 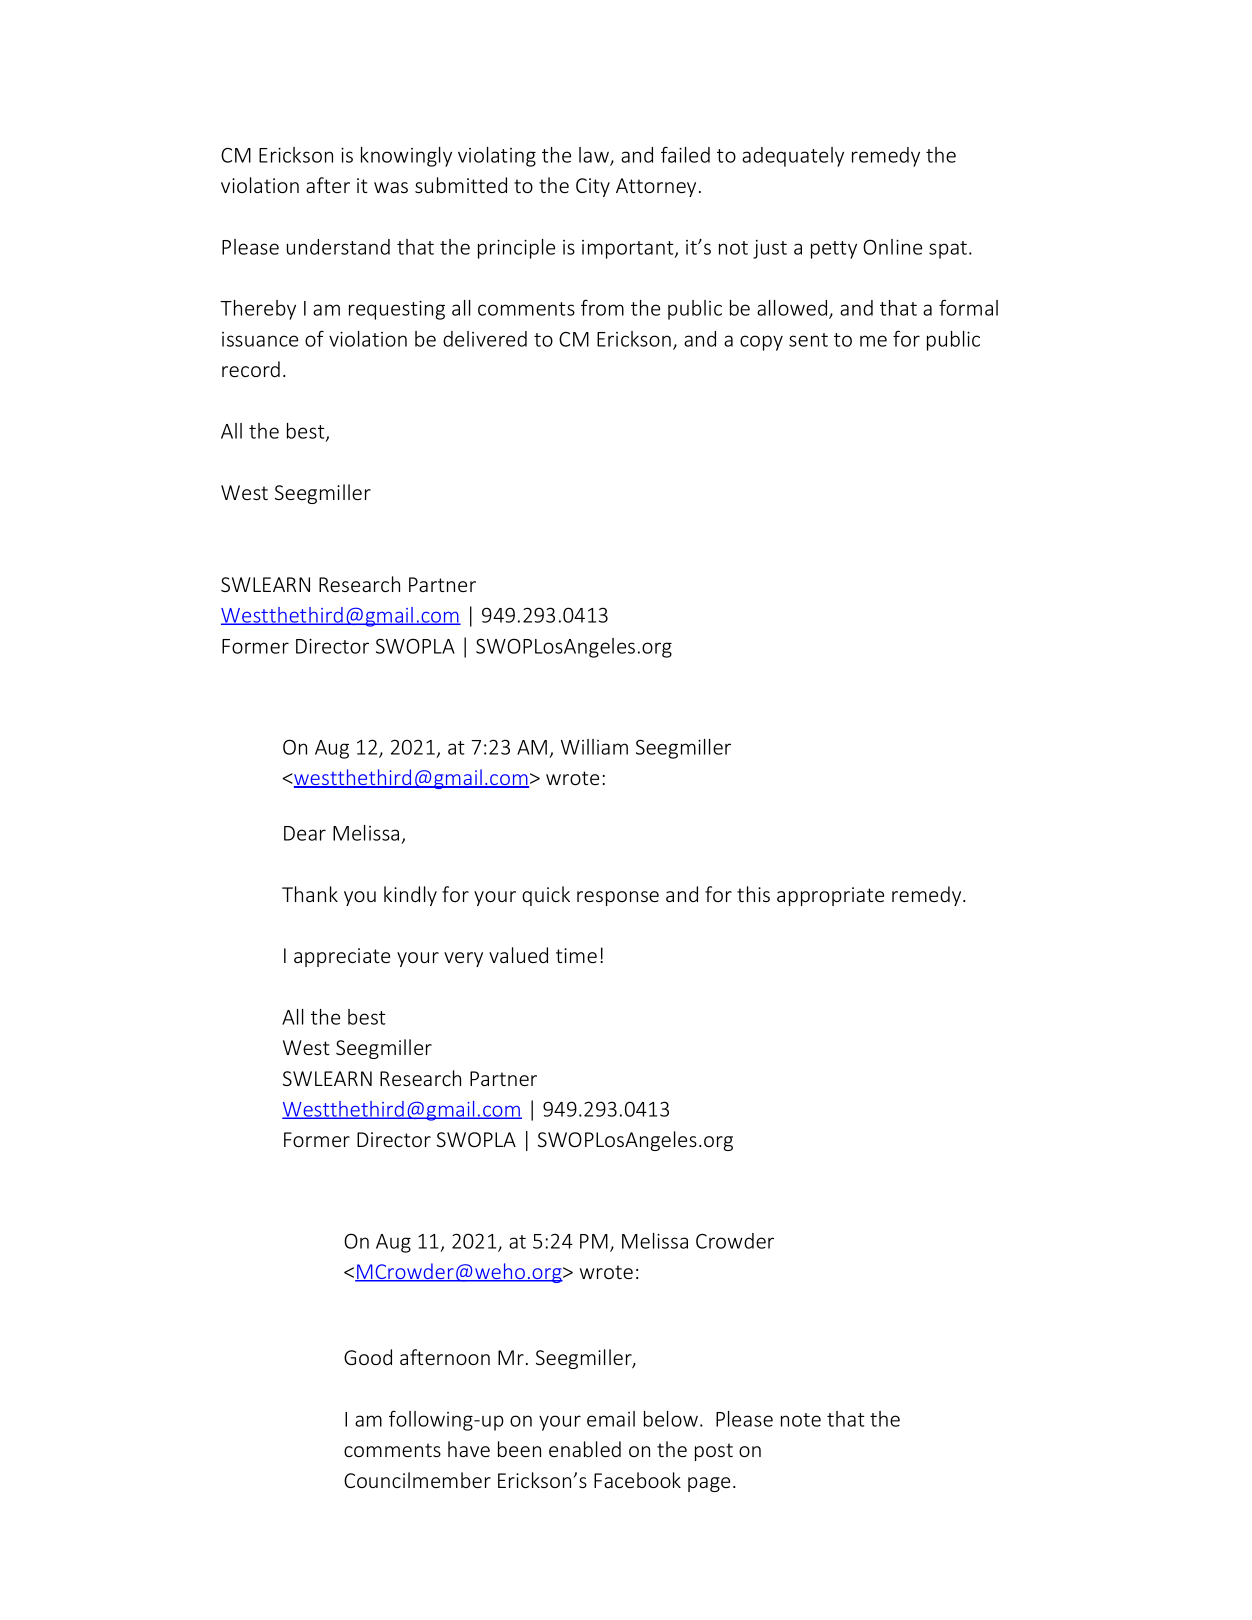 What do you see at coordinates (593, 187) in the screenshot?
I see `City` at bounding box center [593, 187].
